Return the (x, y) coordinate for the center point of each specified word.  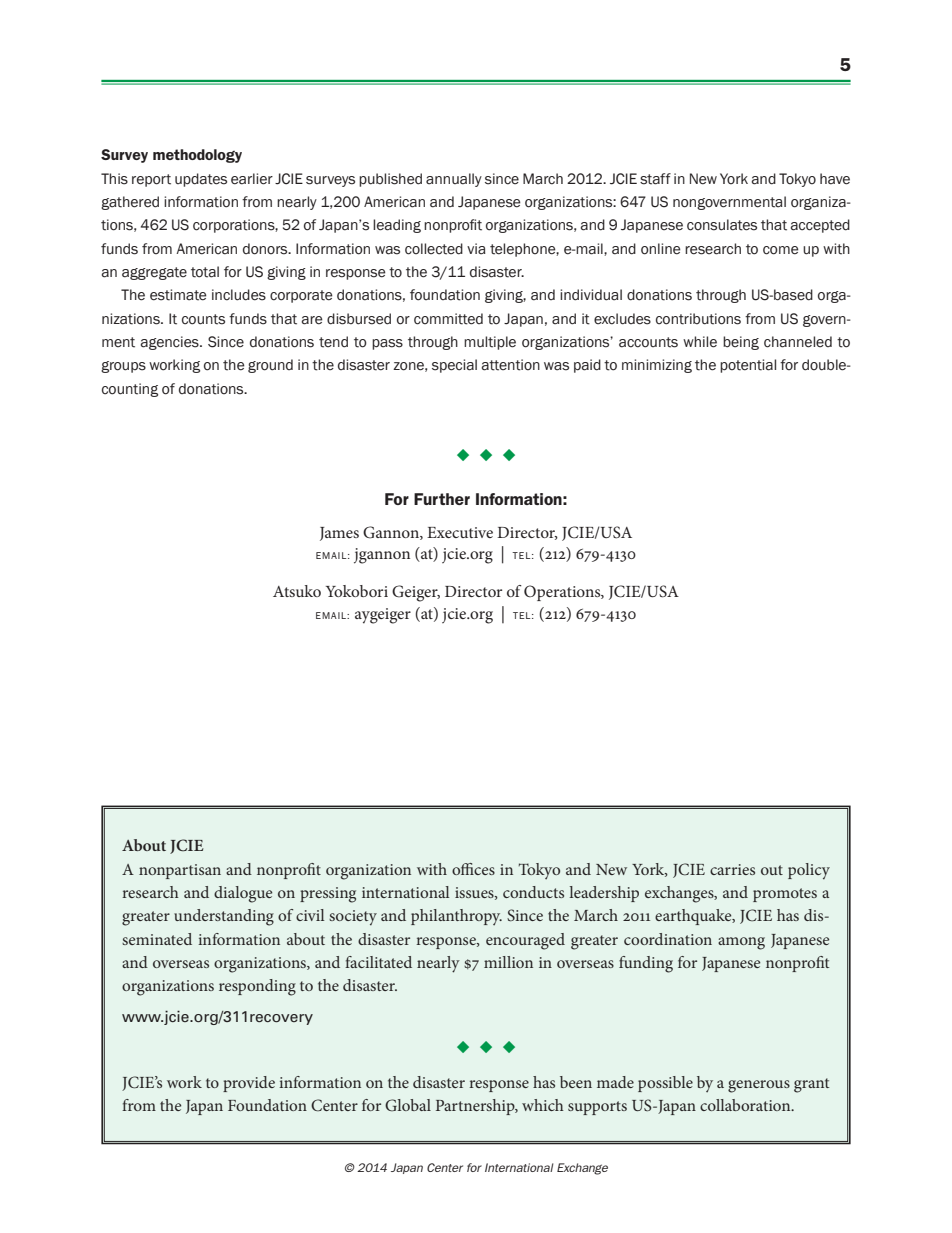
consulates (722, 225)
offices (473, 869)
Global (408, 1105)
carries (732, 869)
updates (201, 180)
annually (454, 180)
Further (442, 499)
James (339, 534)
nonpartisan (180, 871)
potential (748, 366)
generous (759, 1086)
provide (249, 1084)
